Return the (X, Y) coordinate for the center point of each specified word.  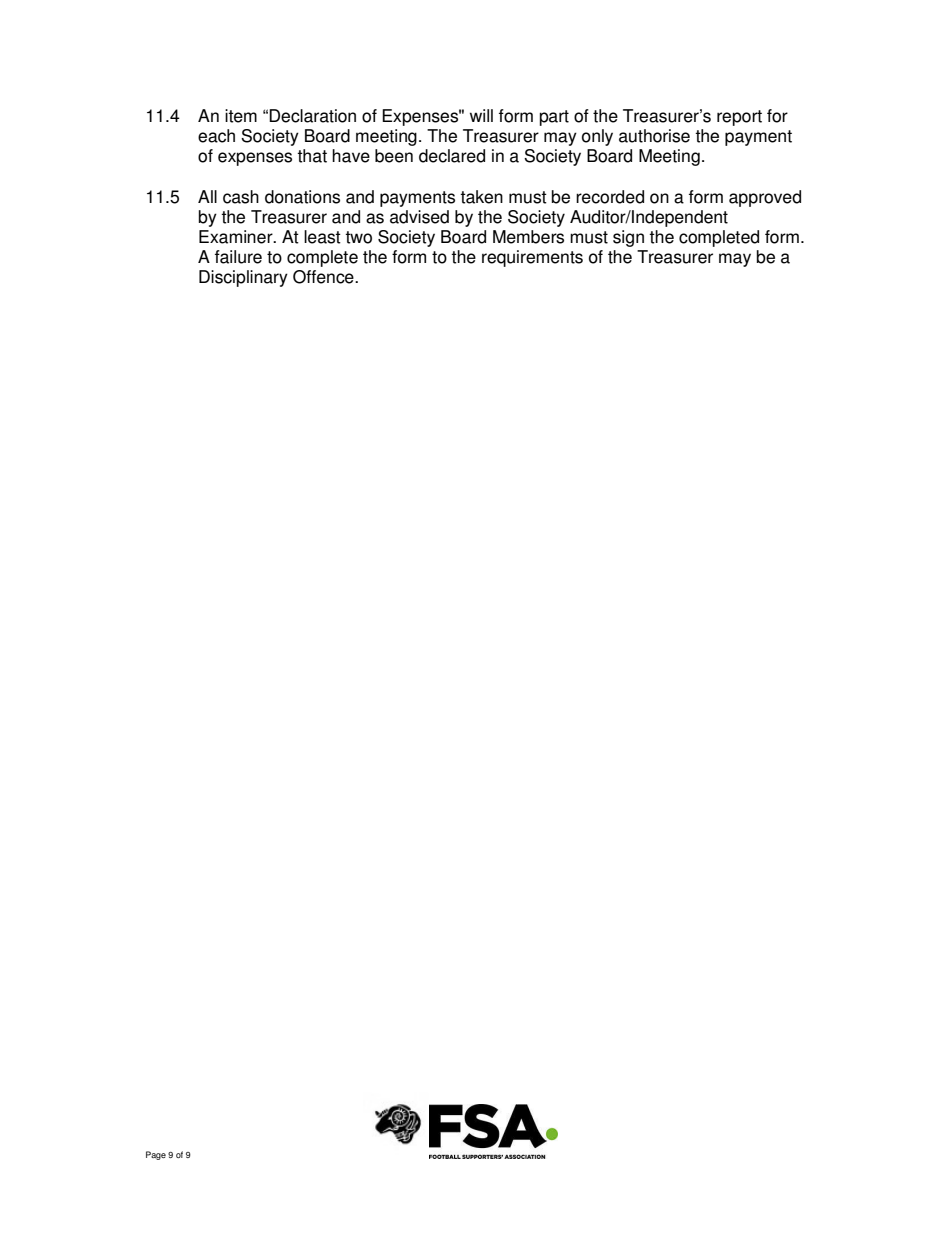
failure (238, 257)
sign (628, 238)
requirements (532, 258)
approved (765, 198)
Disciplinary (243, 278)
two (358, 237)
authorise (654, 136)
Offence (324, 277)
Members (528, 237)
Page (156, 1155)
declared (452, 156)
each (216, 136)
